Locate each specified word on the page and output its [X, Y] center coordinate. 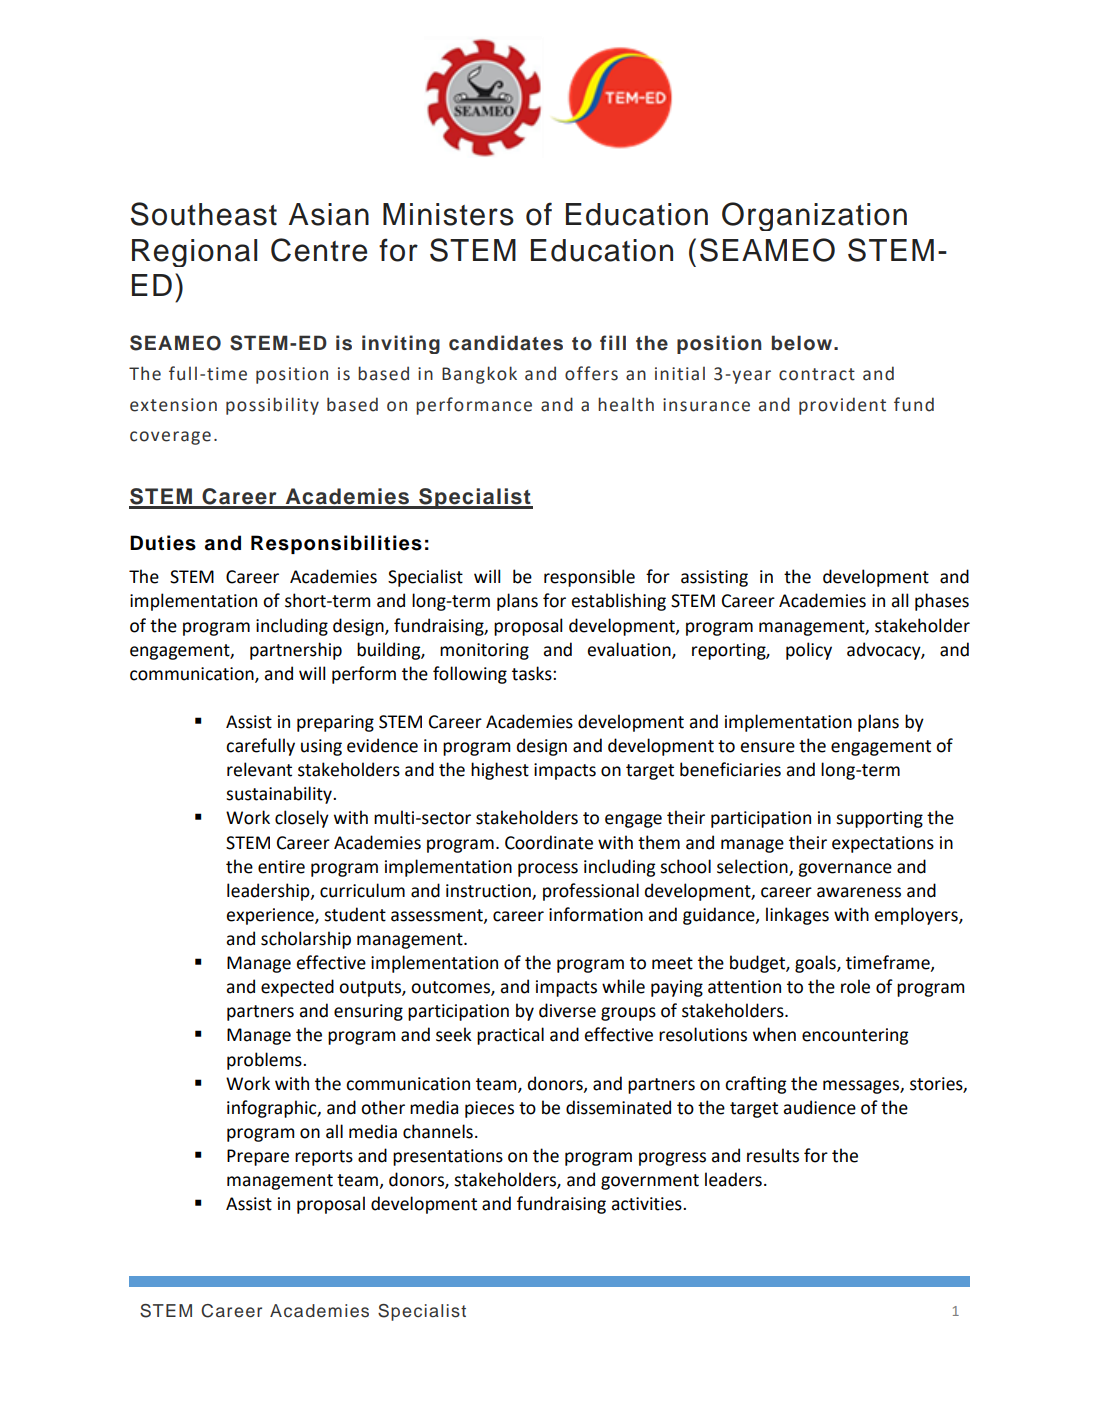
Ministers [448, 214]
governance [845, 870]
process [548, 870]
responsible [589, 578]
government [650, 1182]
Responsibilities [336, 544]
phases [942, 602]
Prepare [258, 1157]
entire [281, 867]
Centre [319, 250]
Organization [814, 216]
